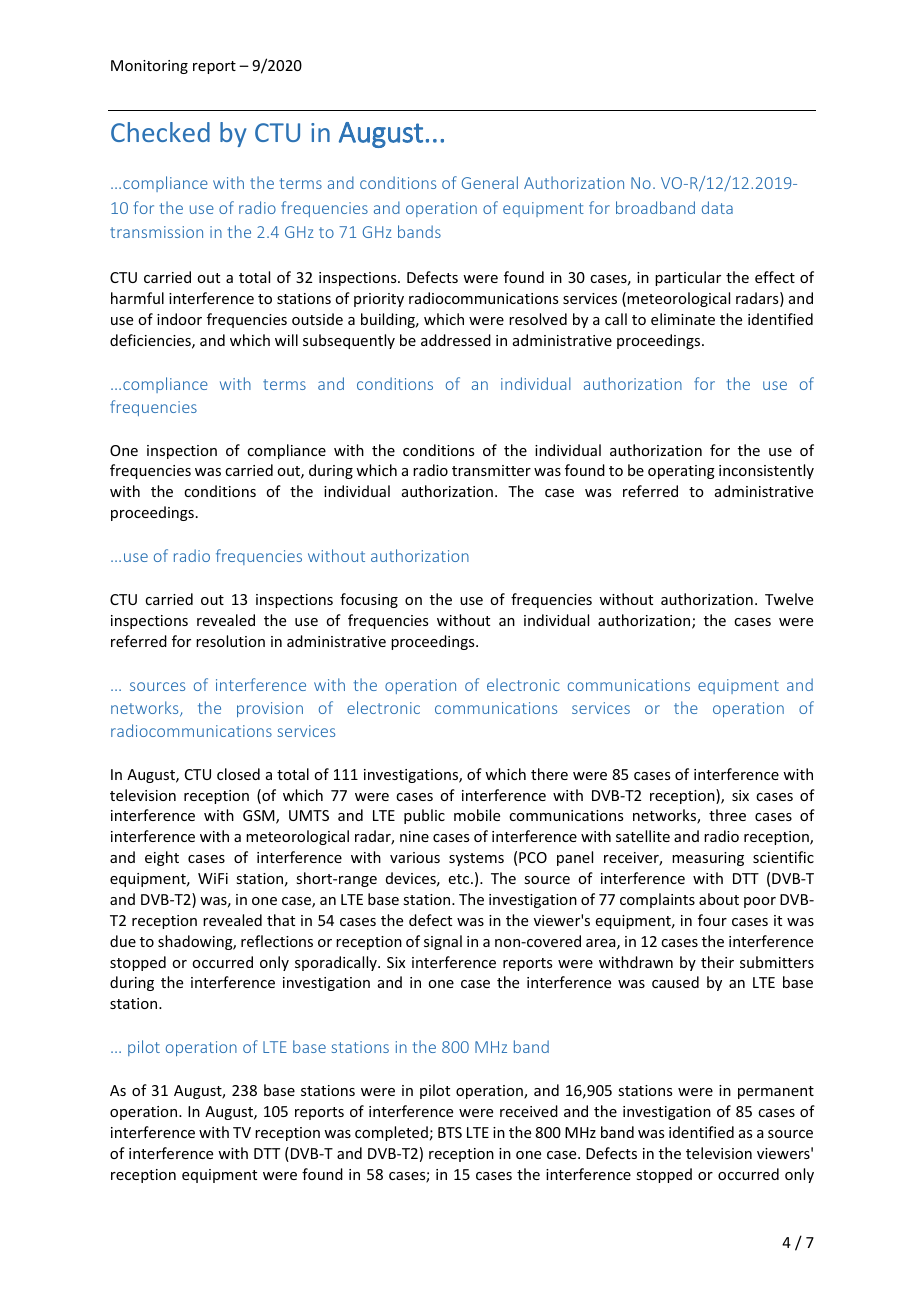 Image resolution: width=924 pixels, height=1308 pixels. Describe the element at coordinates (776, 1092) in the document. I see `permanent` at that location.
